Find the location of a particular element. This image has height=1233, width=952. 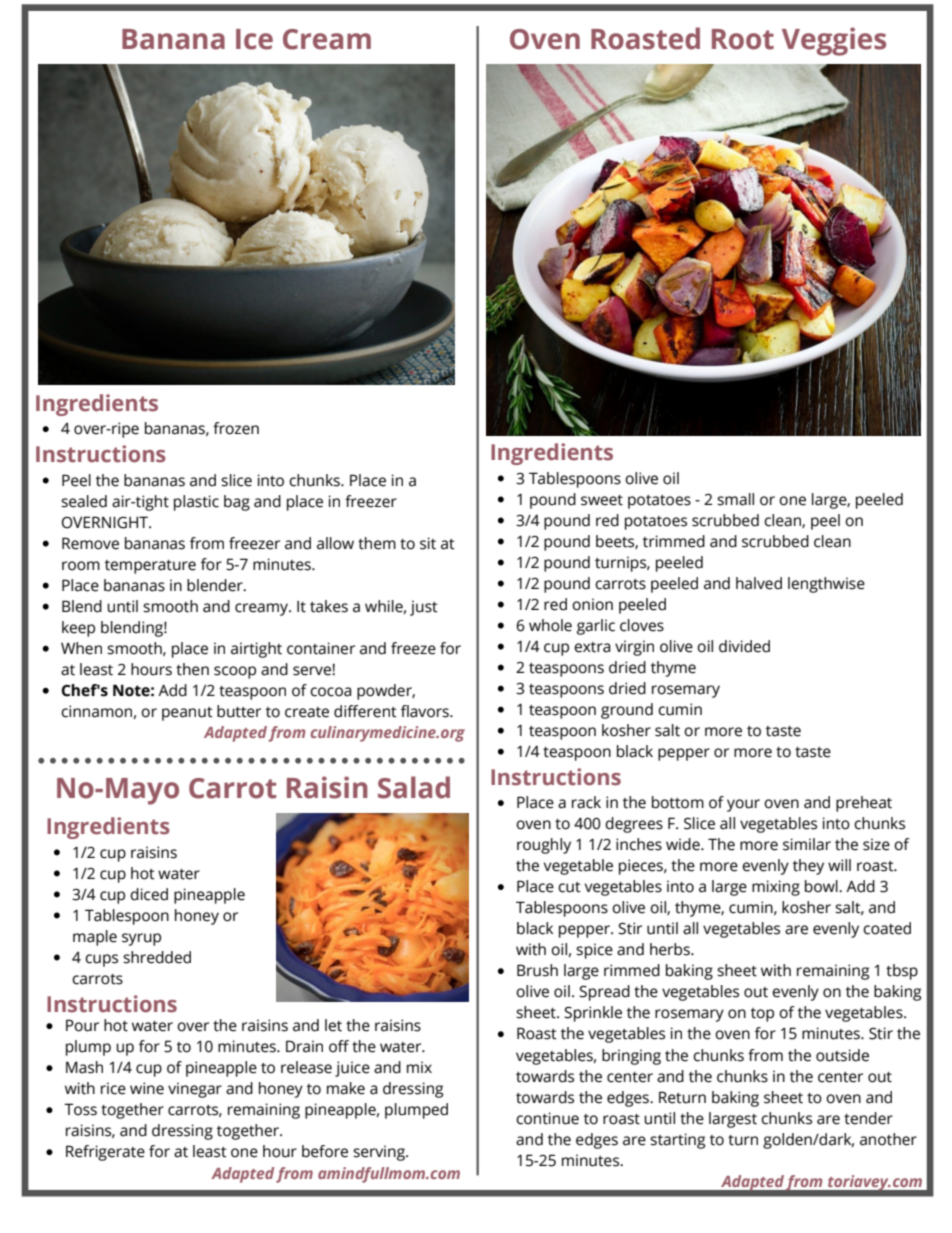

roughly is located at coordinates (544, 846).
